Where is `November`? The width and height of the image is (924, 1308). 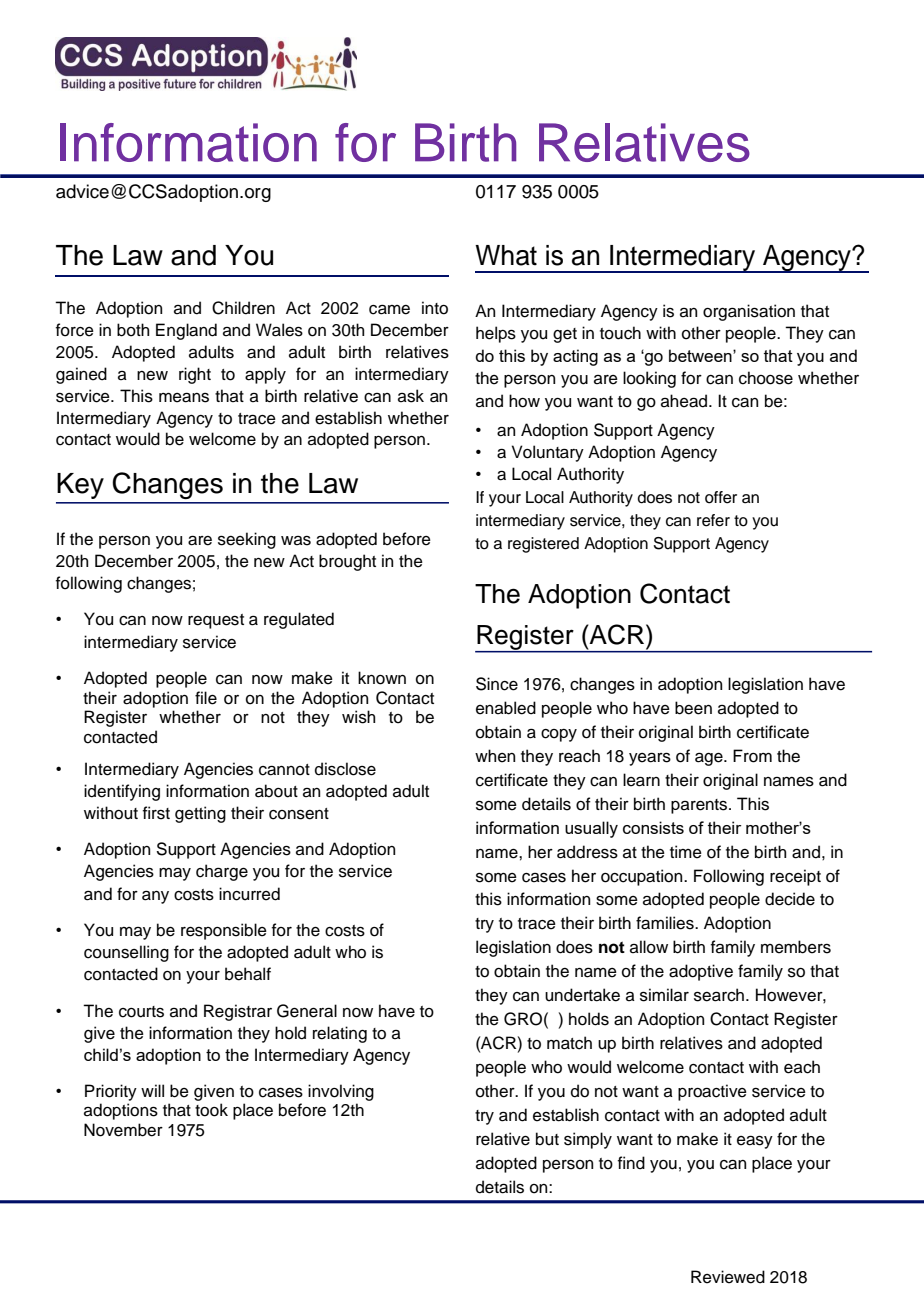 November is located at coordinates (123, 1130).
